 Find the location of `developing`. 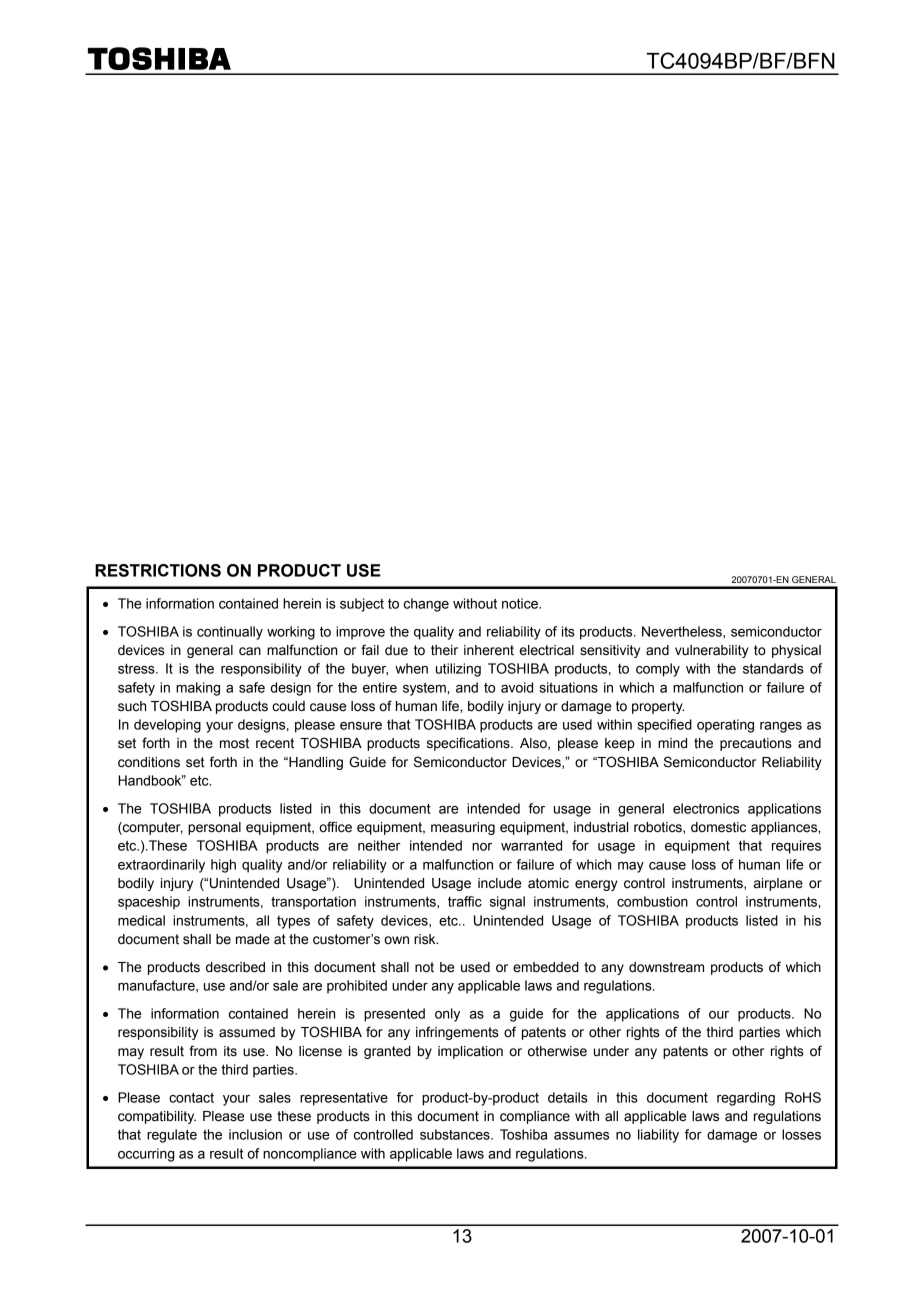

developing is located at coordinates (167, 726).
